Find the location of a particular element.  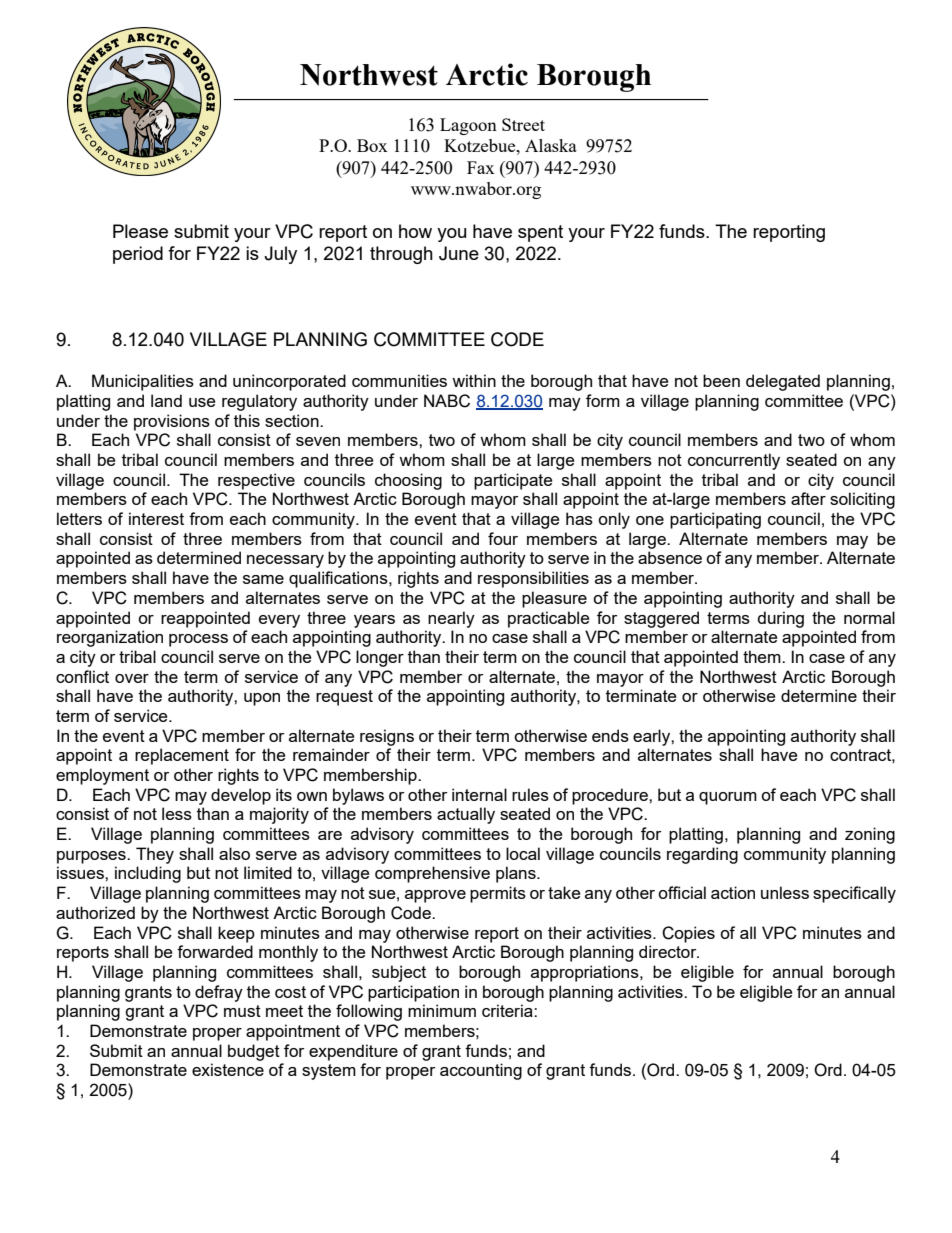

within is located at coordinates (474, 380).
